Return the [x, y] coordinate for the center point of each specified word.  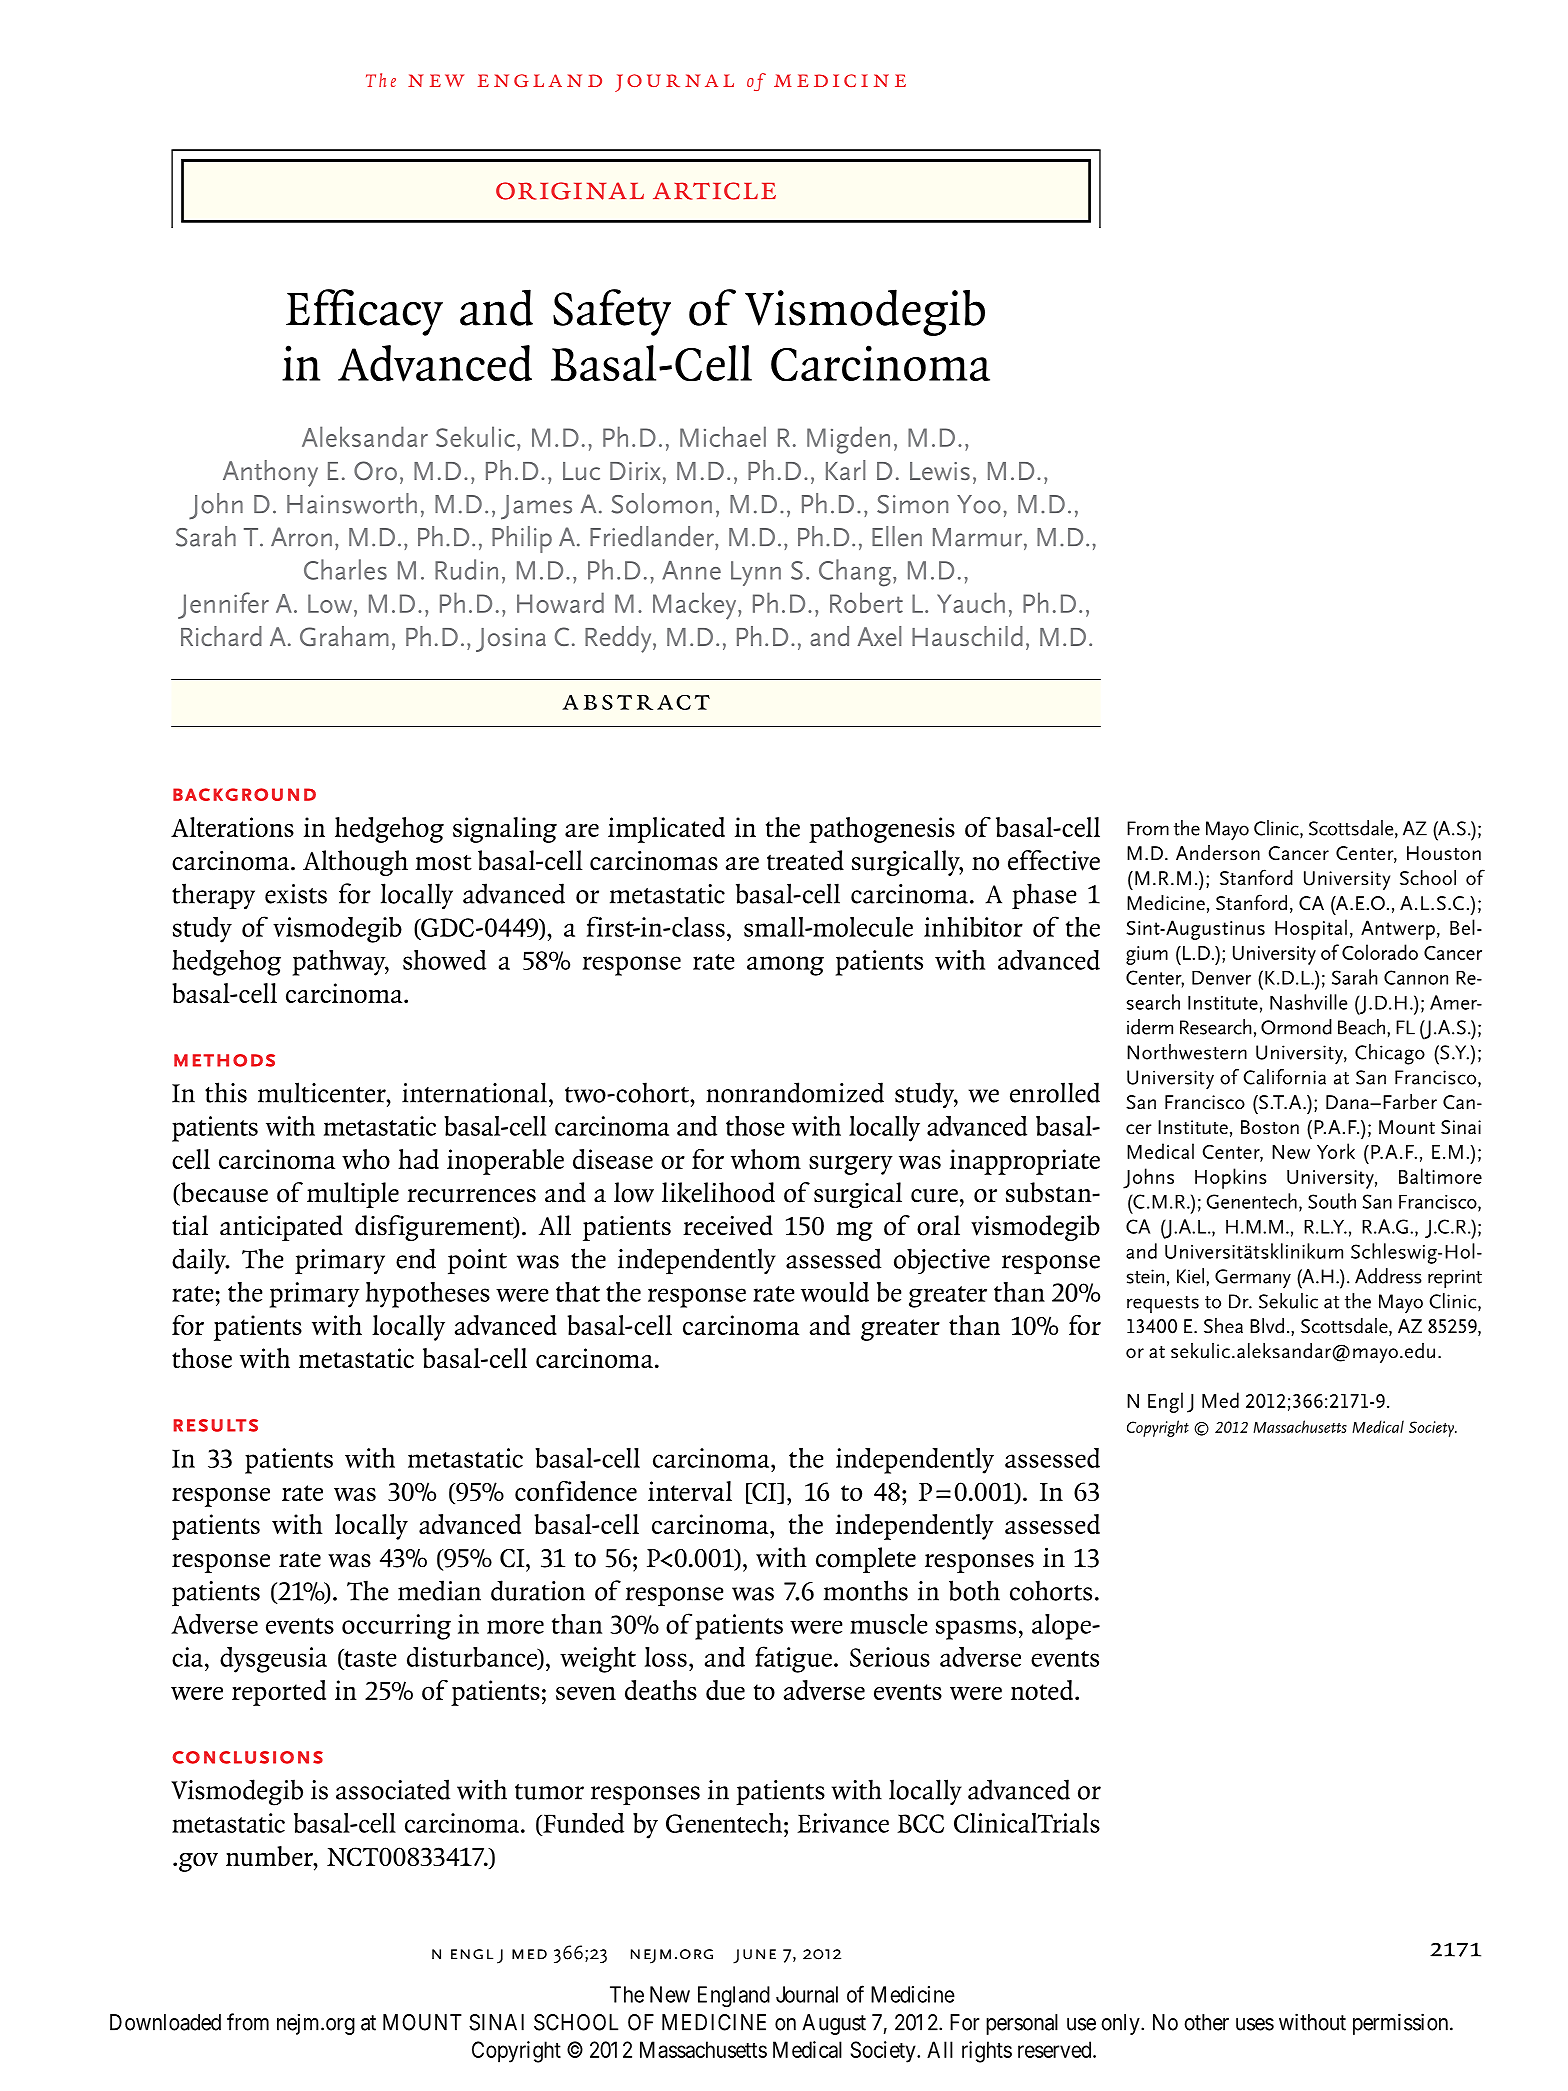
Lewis [940, 471]
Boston [1270, 1127]
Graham [344, 636]
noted [1042, 1690]
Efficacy [364, 312]
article [714, 191]
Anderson [1218, 853]
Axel [879, 636]
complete [866, 1560]
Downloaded [165, 2022]
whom [766, 1159]
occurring [396, 1627]
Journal [807, 1994]
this [226, 1092]
